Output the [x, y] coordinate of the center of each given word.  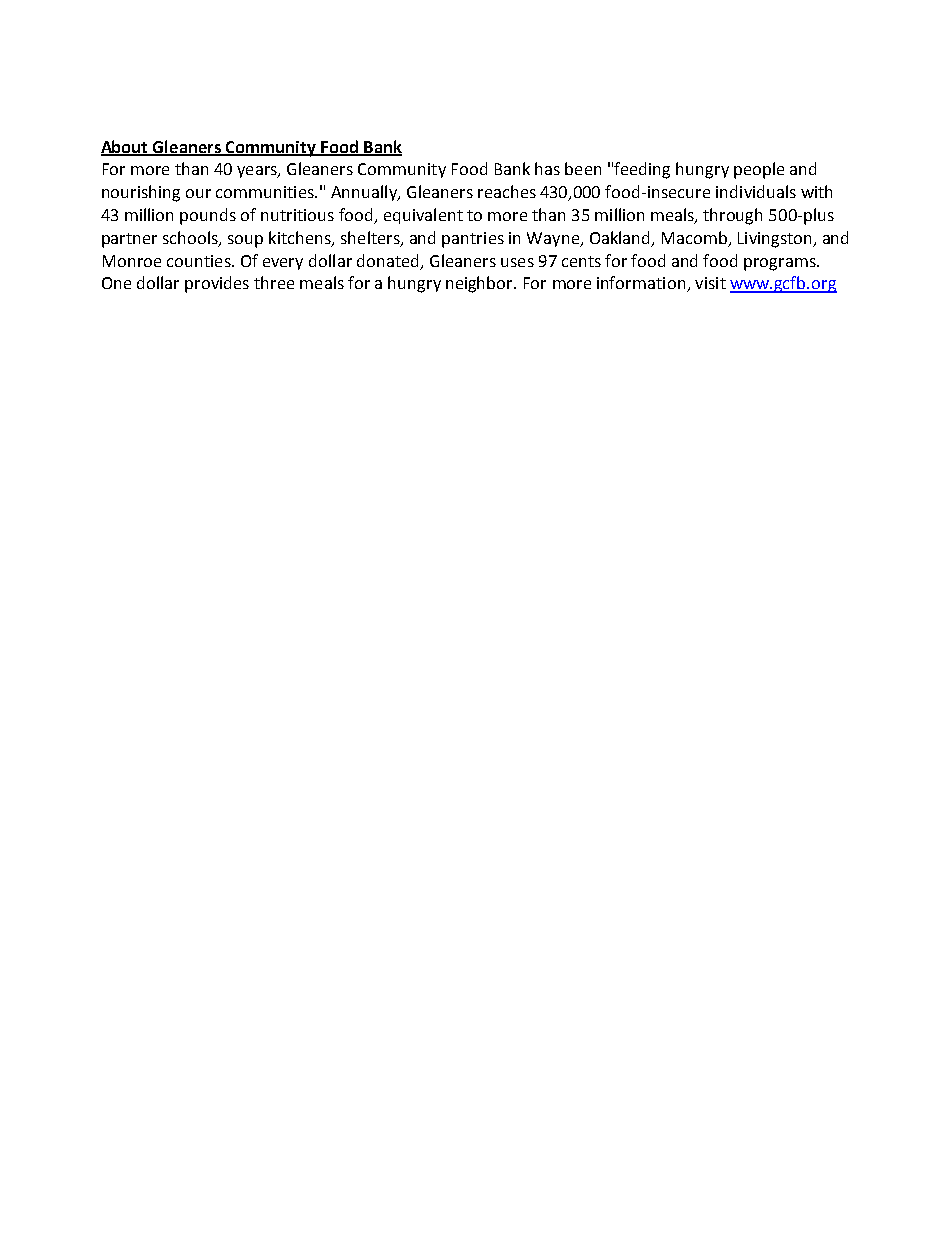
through [732, 216]
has [547, 168]
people [759, 170]
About [126, 147]
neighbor [481, 284]
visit [710, 283]
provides [217, 284]
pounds [208, 216]
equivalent [423, 216]
